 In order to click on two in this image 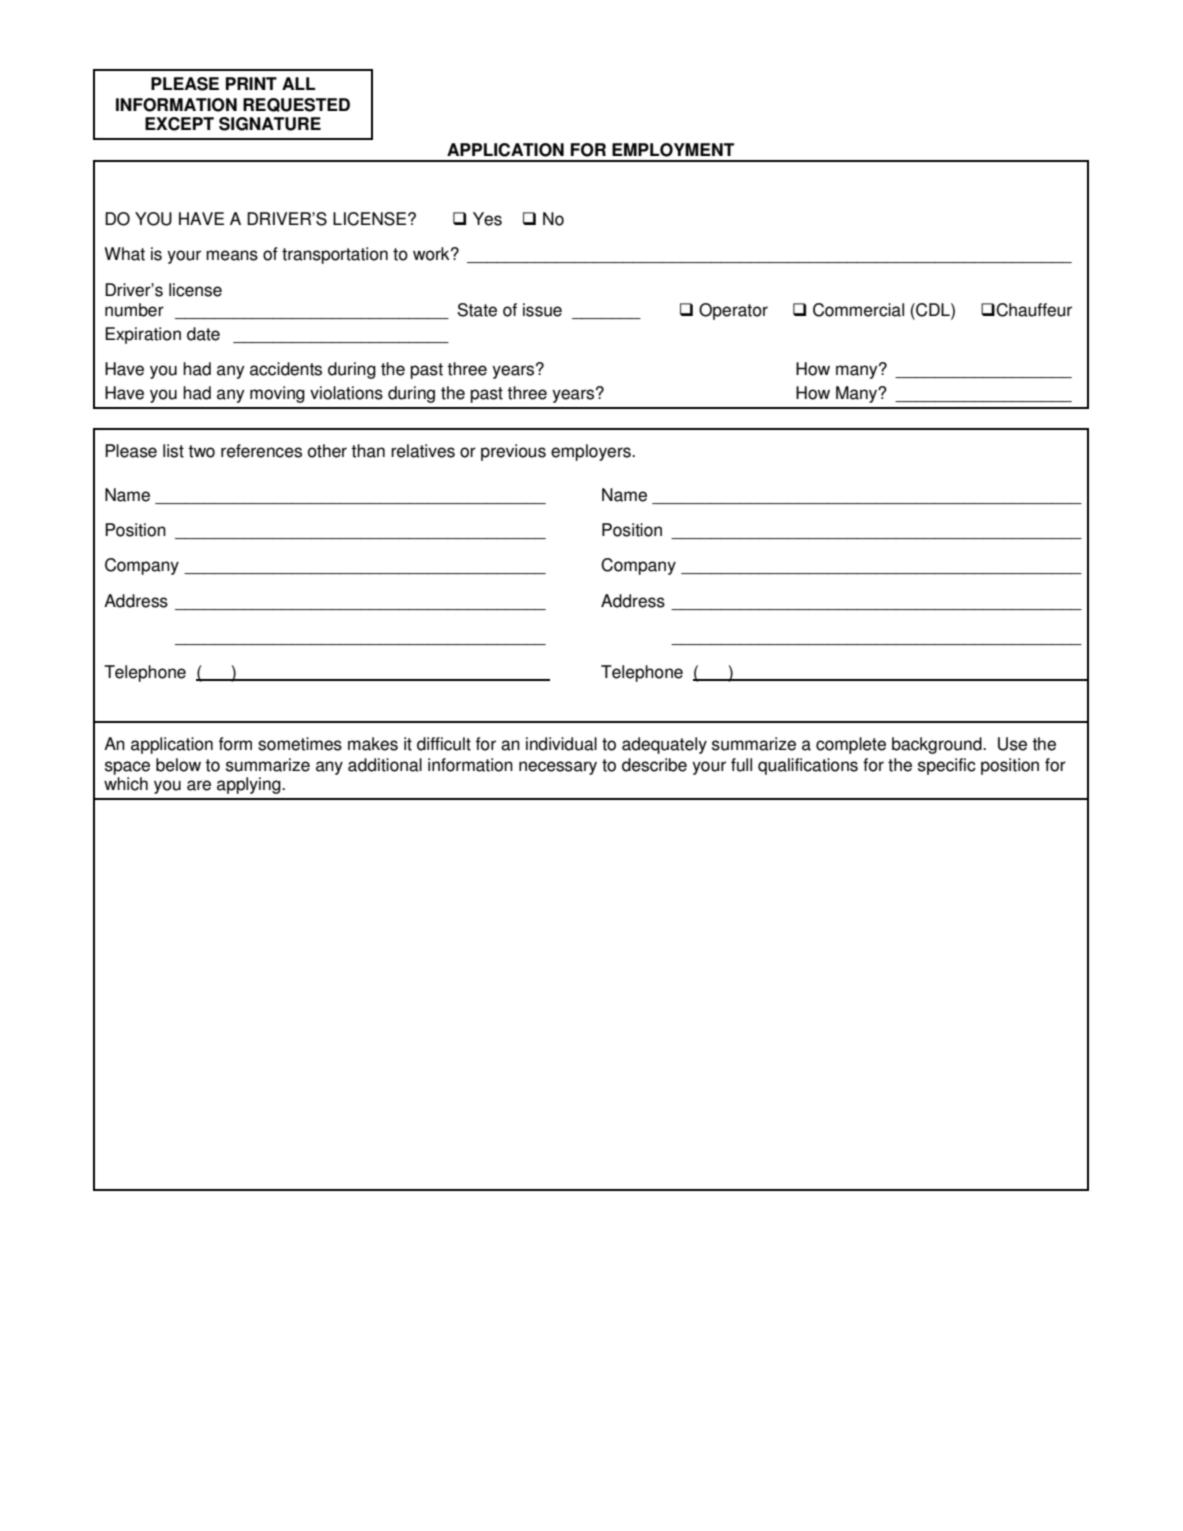, I will do `click(201, 451)`.
